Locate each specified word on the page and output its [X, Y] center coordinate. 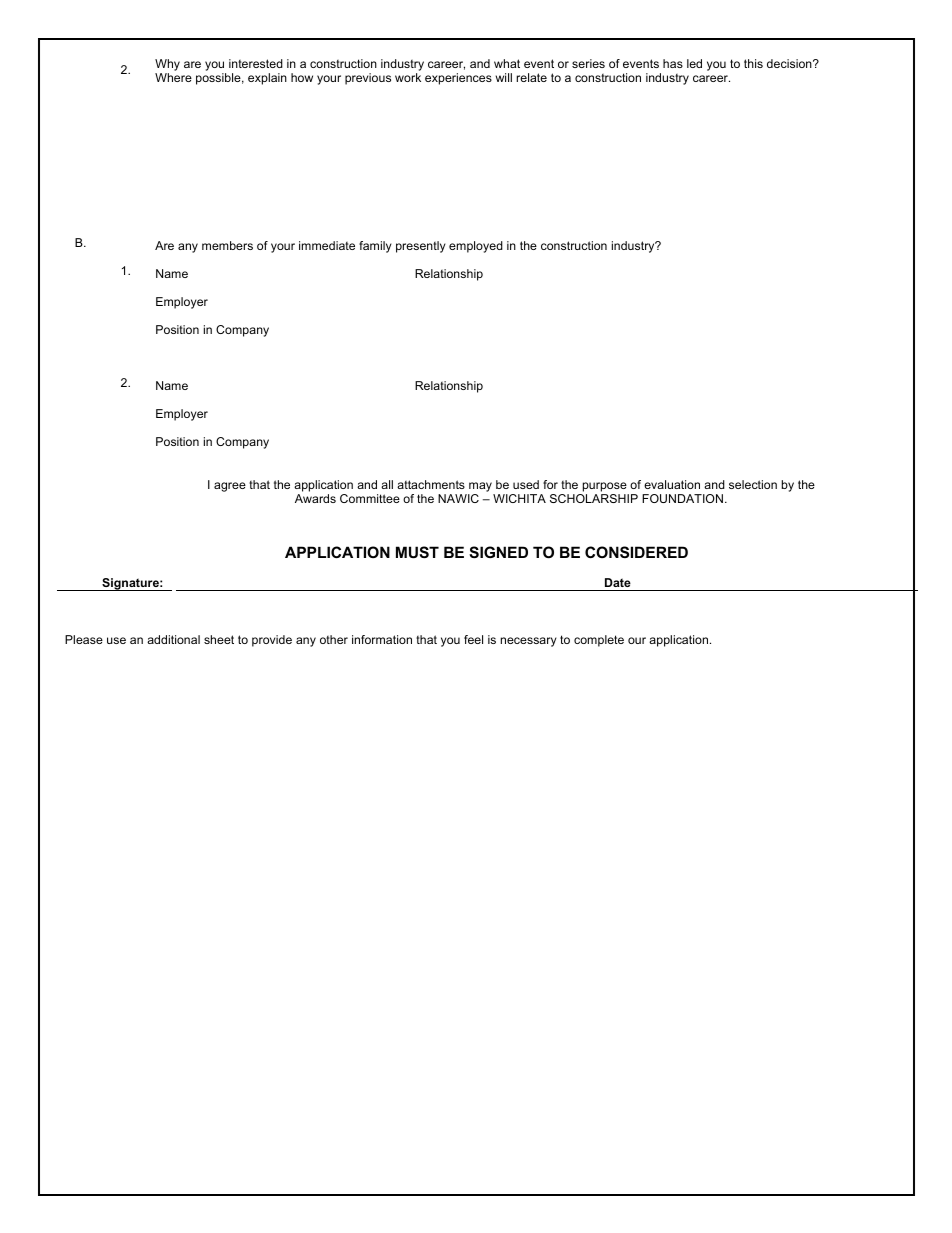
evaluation [672, 484]
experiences [458, 79]
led [694, 63]
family [375, 247]
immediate [327, 245]
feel [473, 639]
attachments [431, 484]
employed [476, 247]
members [227, 245]
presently [421, 247]
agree [230, 487]
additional [173, 639]
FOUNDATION [684, 498]
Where [173, 77]
